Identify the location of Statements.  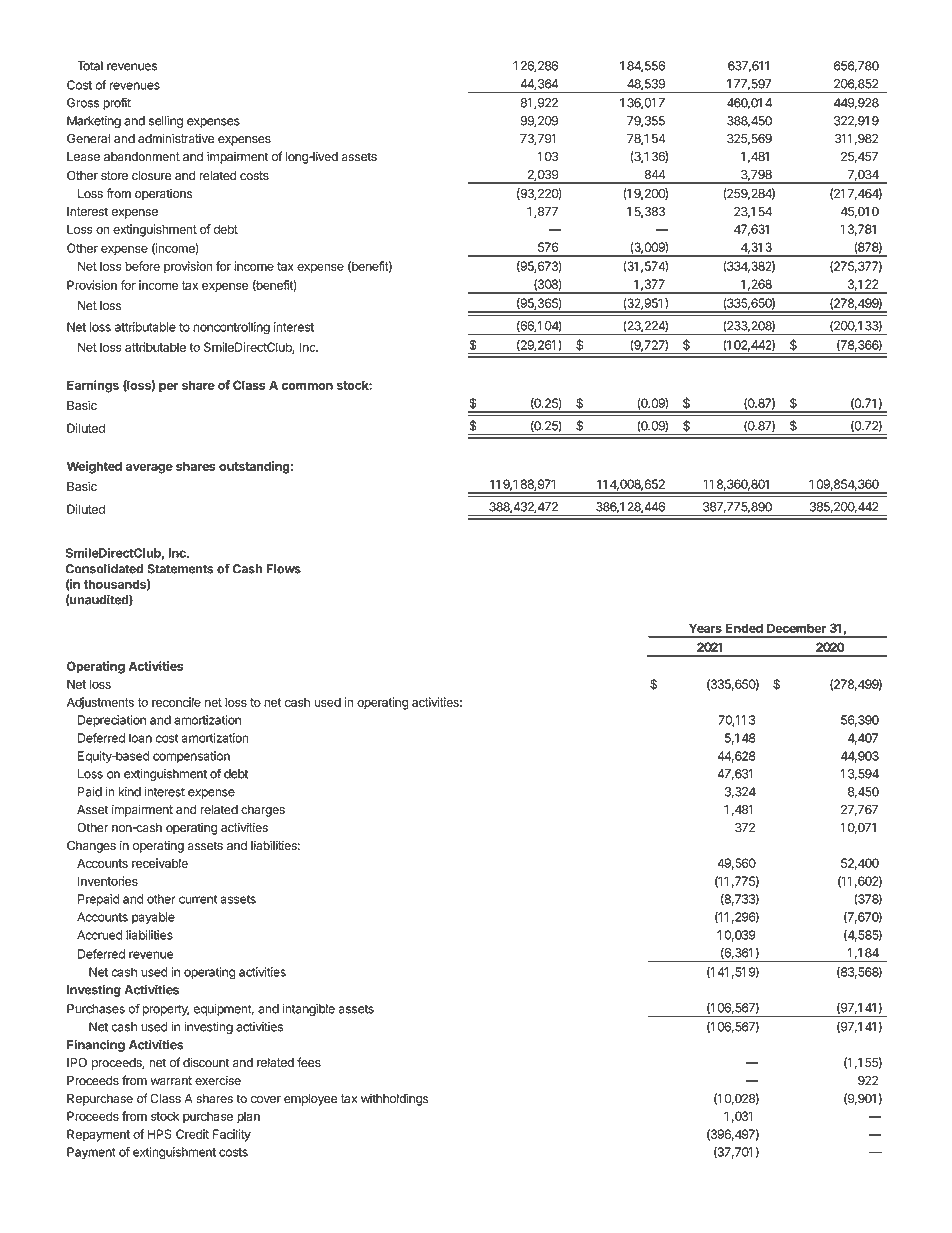
(180, 569).
